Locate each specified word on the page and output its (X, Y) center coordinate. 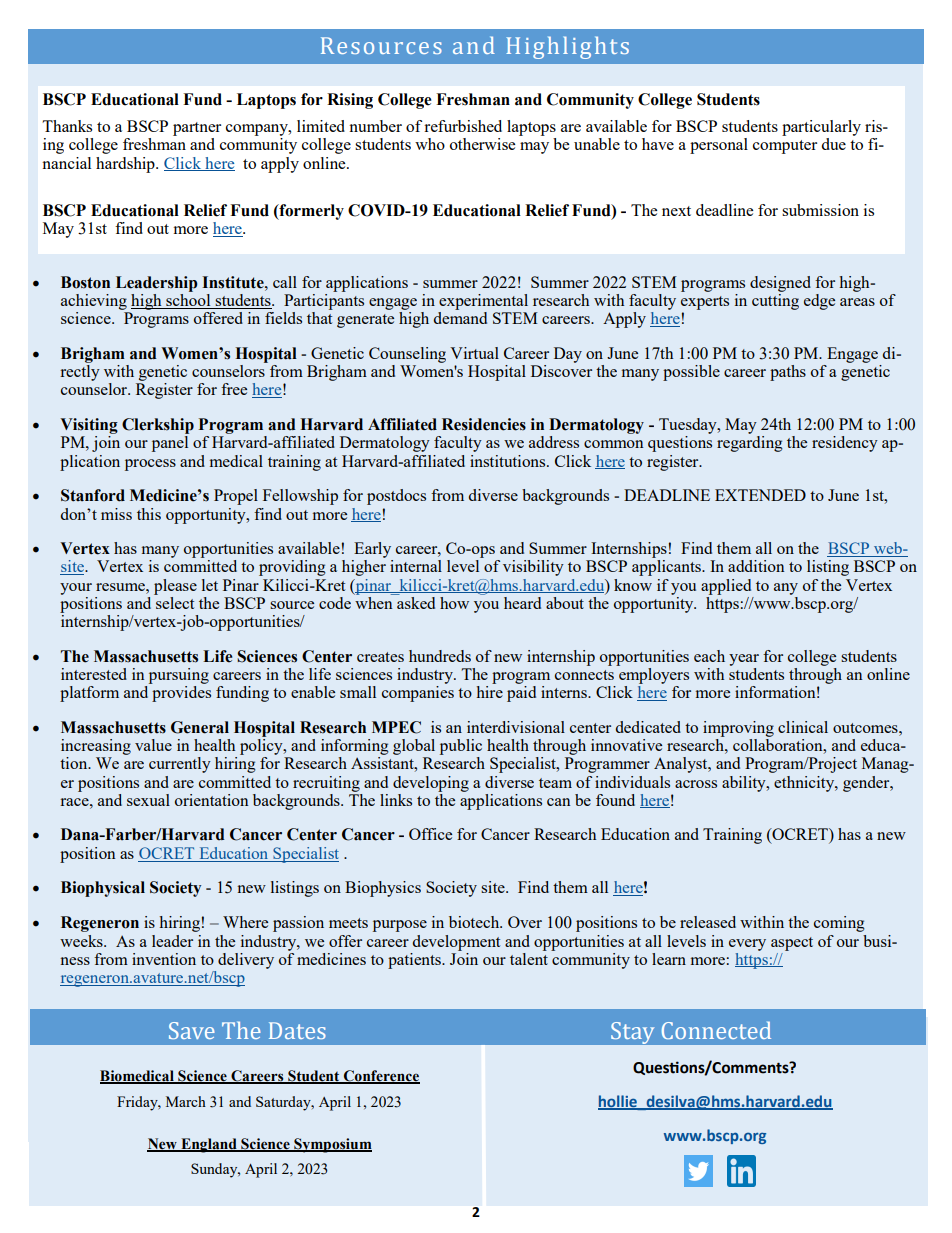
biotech (475, 922)
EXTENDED (760, 495)
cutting (775, 300)
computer (785, 147)
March (186, 1101)
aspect (792, 944)
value (153, 745)
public (461, 747)
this (149, 514)
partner (197, 129)
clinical (803, 727)
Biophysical (103, 889)
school (188, 300)
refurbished (463, 126)
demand (460, 318)
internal (416, 566)
